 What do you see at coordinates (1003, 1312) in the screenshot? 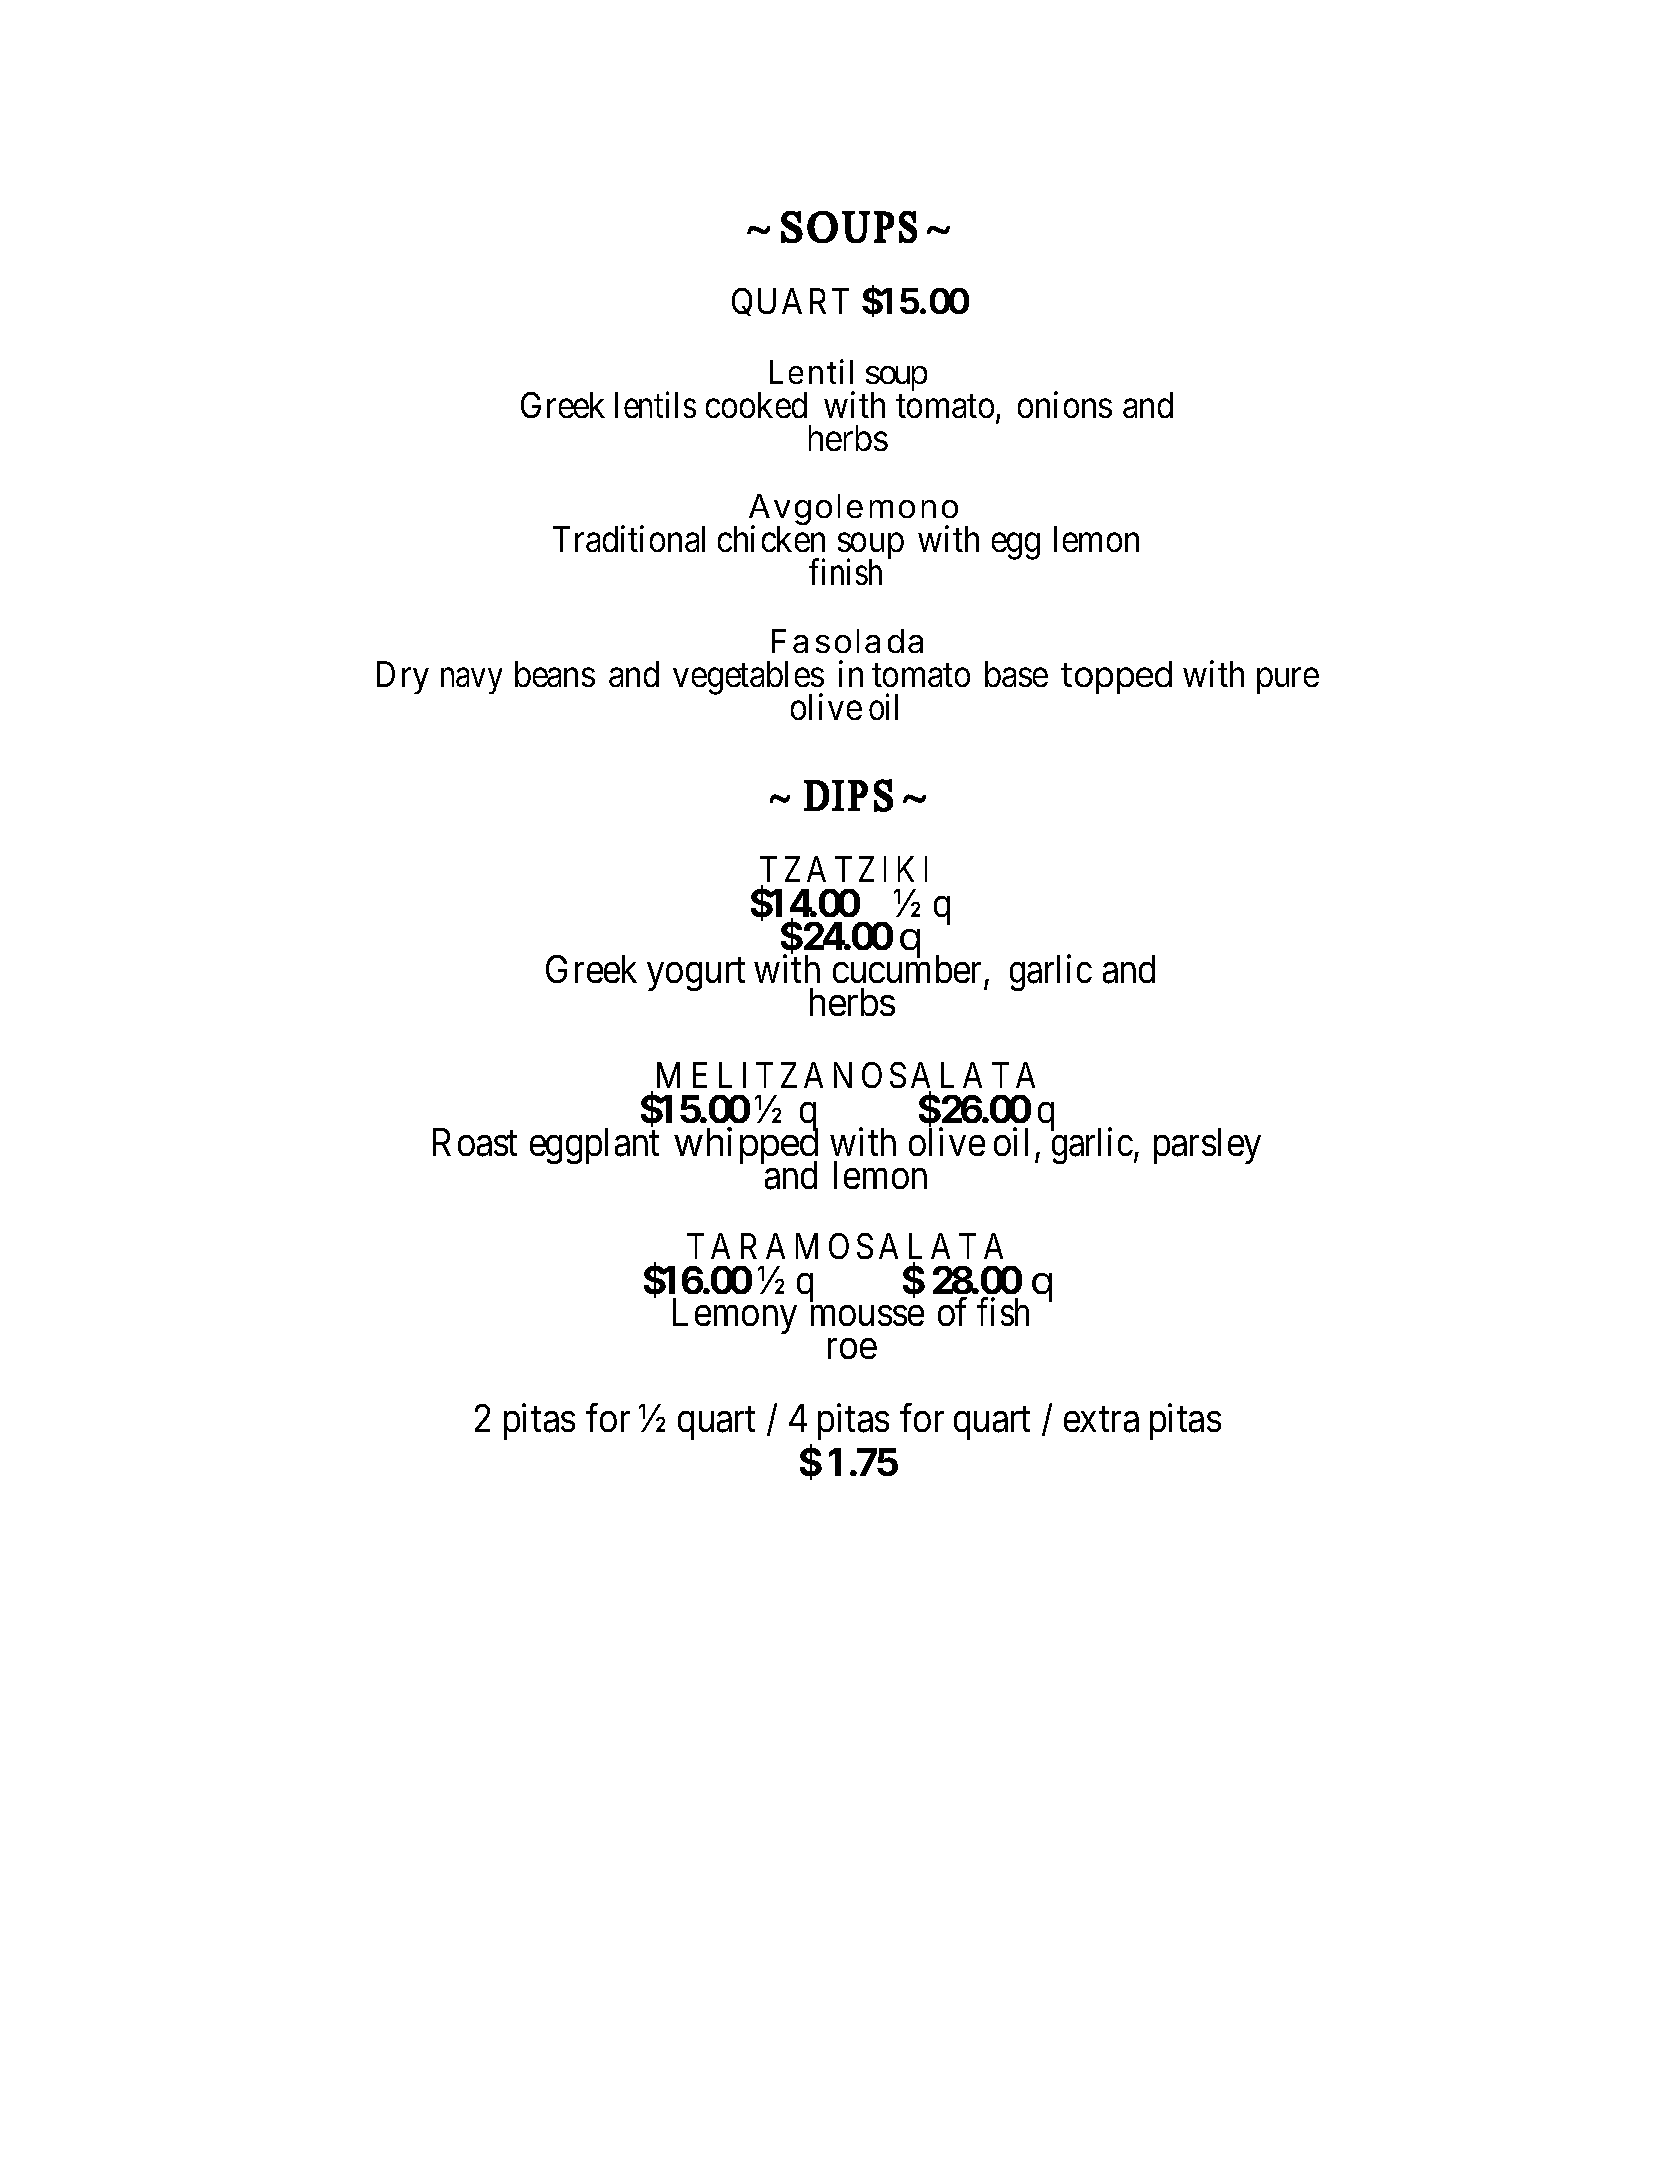
I see `fish` at bounding box center [1003, 1312].
